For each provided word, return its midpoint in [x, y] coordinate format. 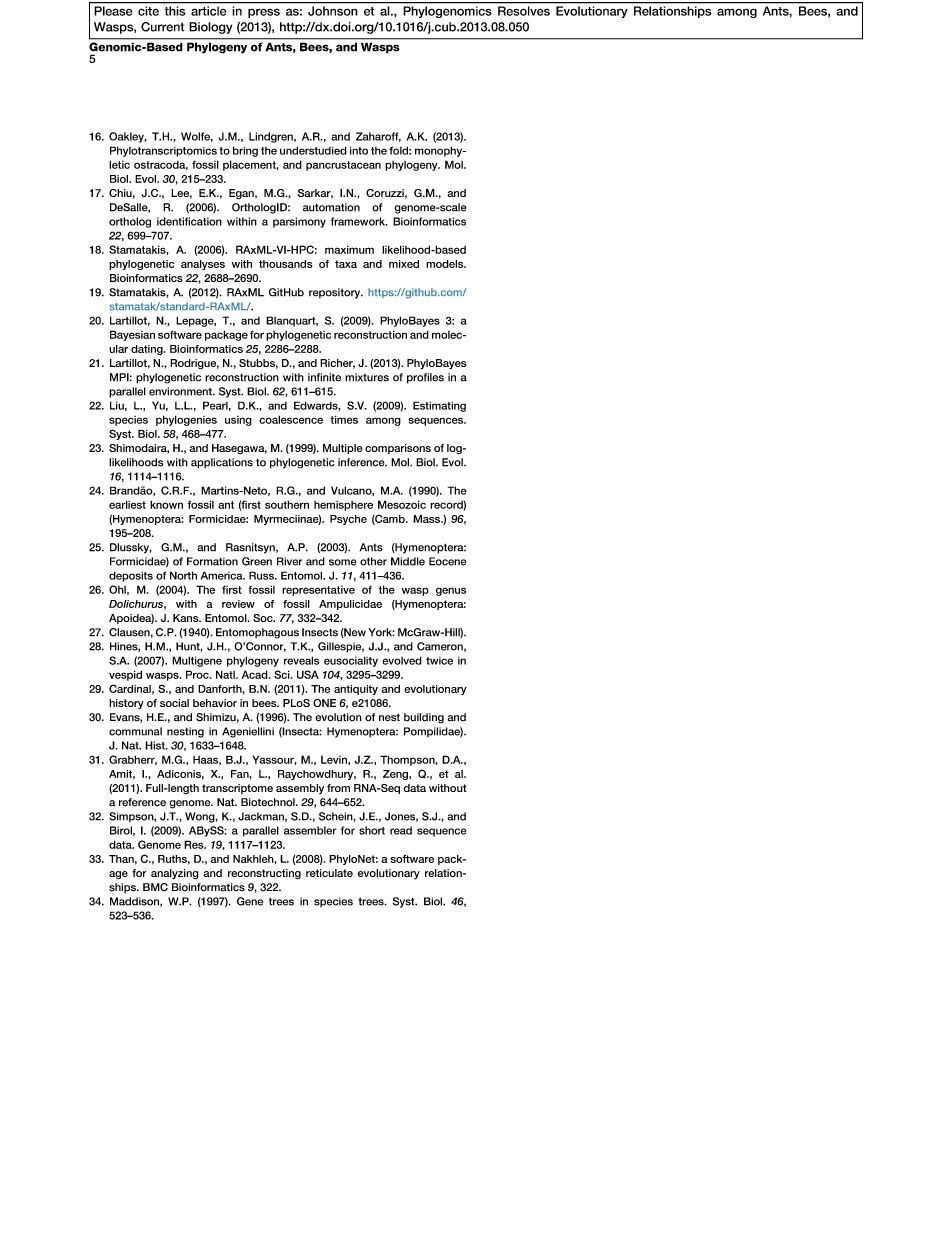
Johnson [332, 11]
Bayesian [132, 335]
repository [336, 293]
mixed [404, 264]
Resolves [524, 11]
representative [318, 591]
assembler [310, 830]
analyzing [175, 874]
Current [162, 27]
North [183, 575]
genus [451, 591]
